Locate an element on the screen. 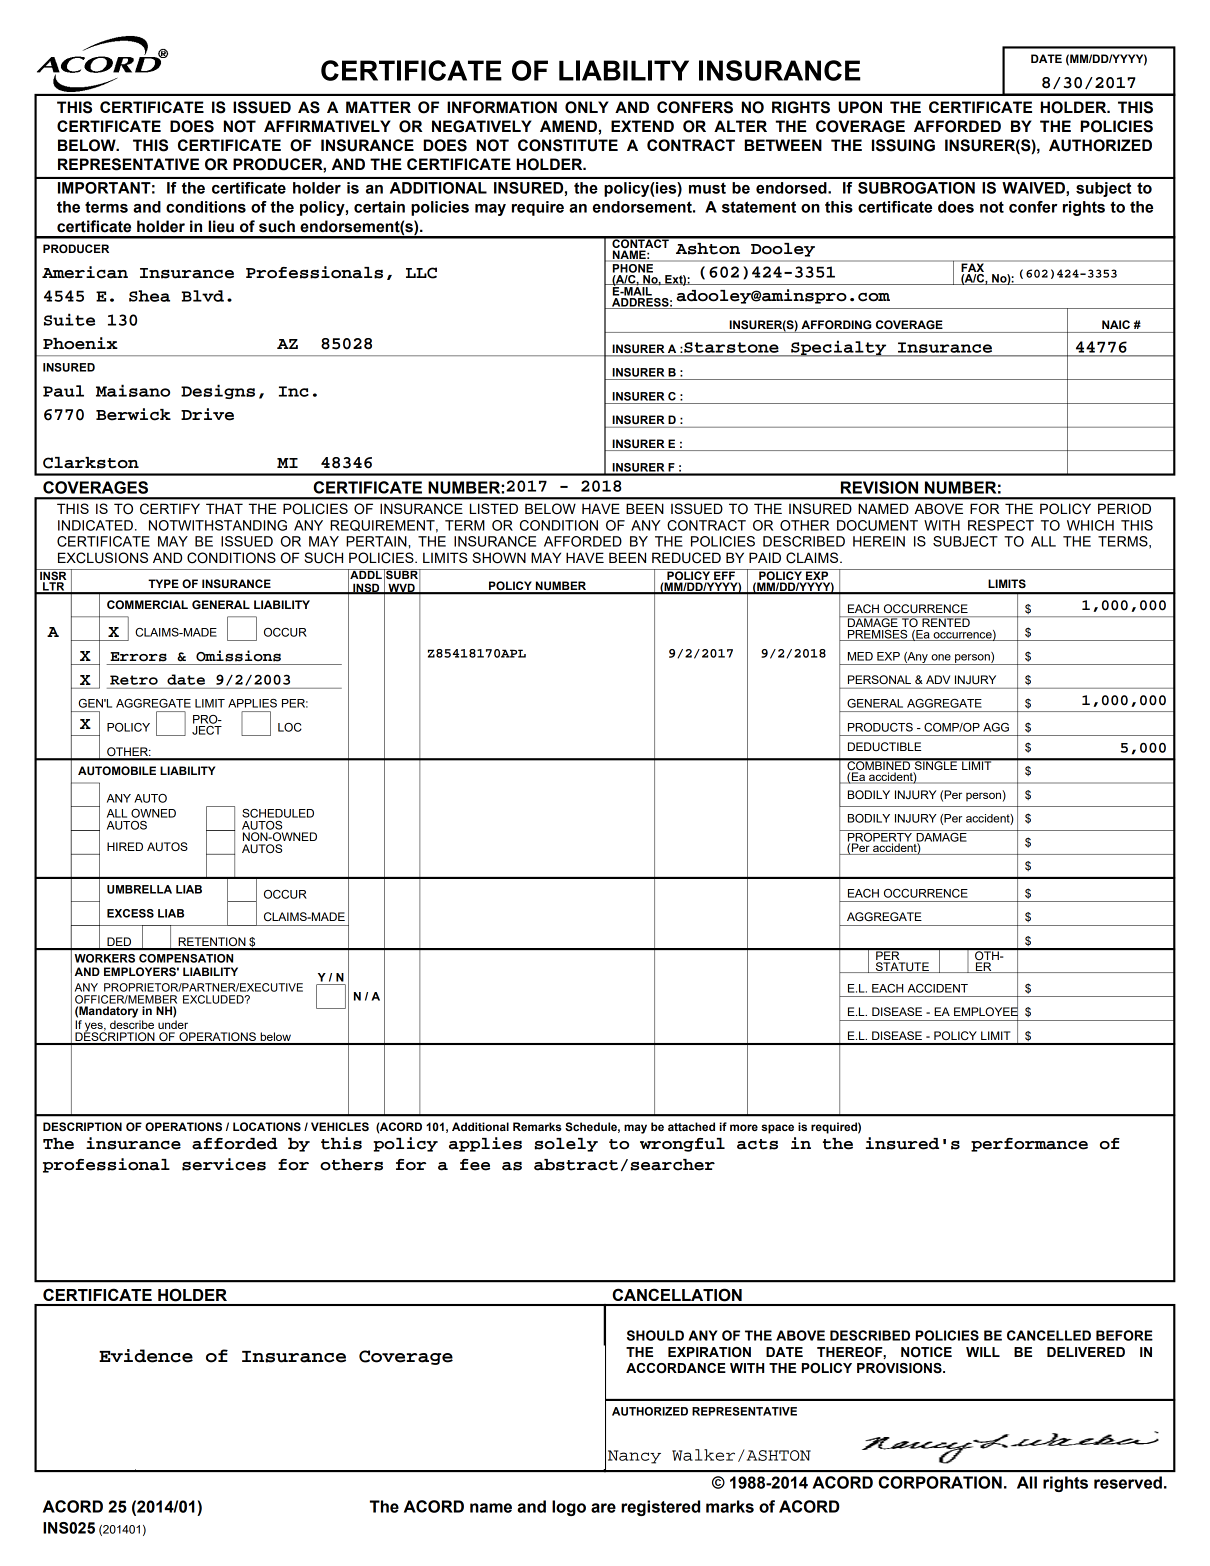 The height and width of the screenshot is (1566, 1210). PROPERTY is located at coordinates (879, 837).
